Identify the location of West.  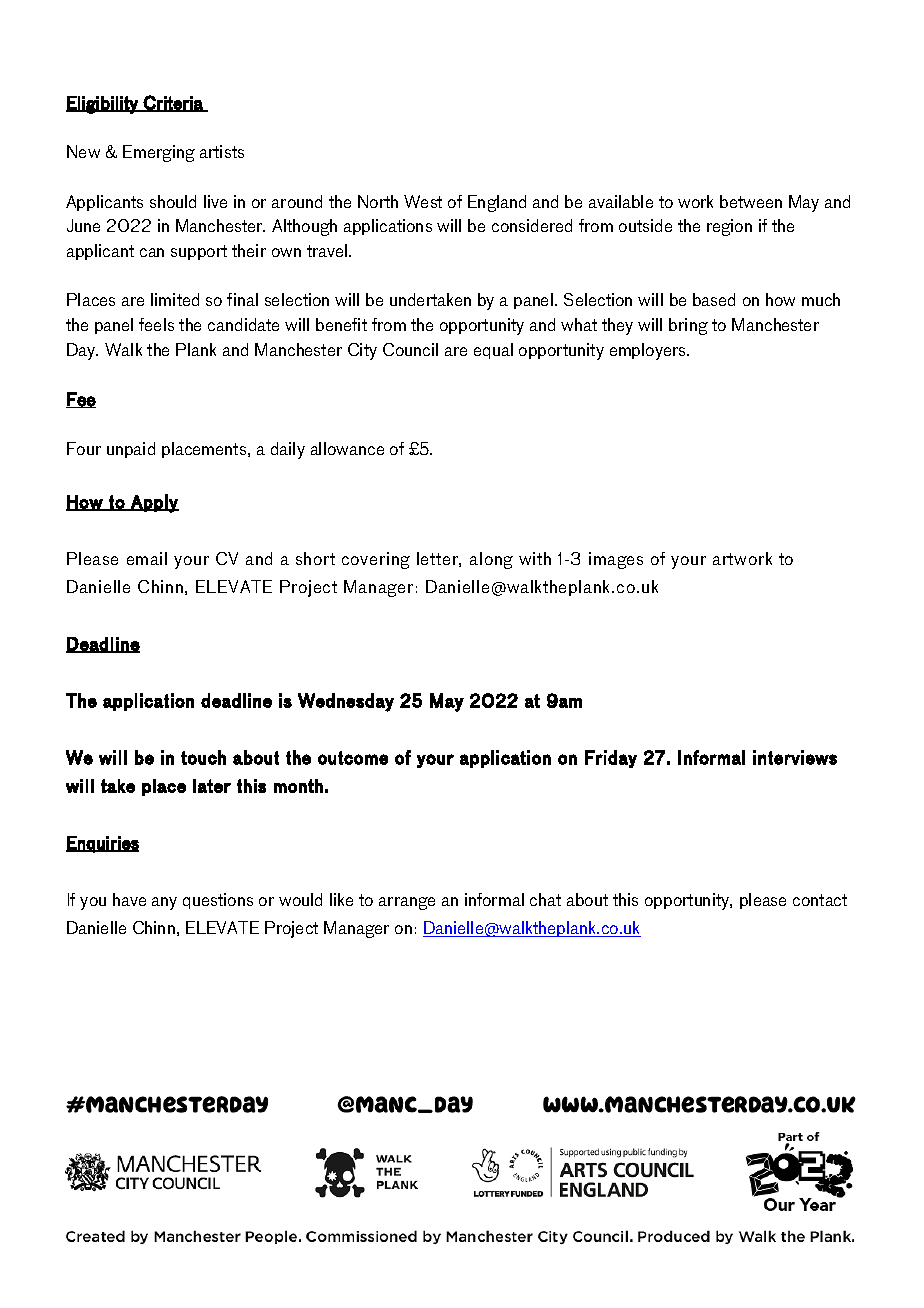
(423, 201).
